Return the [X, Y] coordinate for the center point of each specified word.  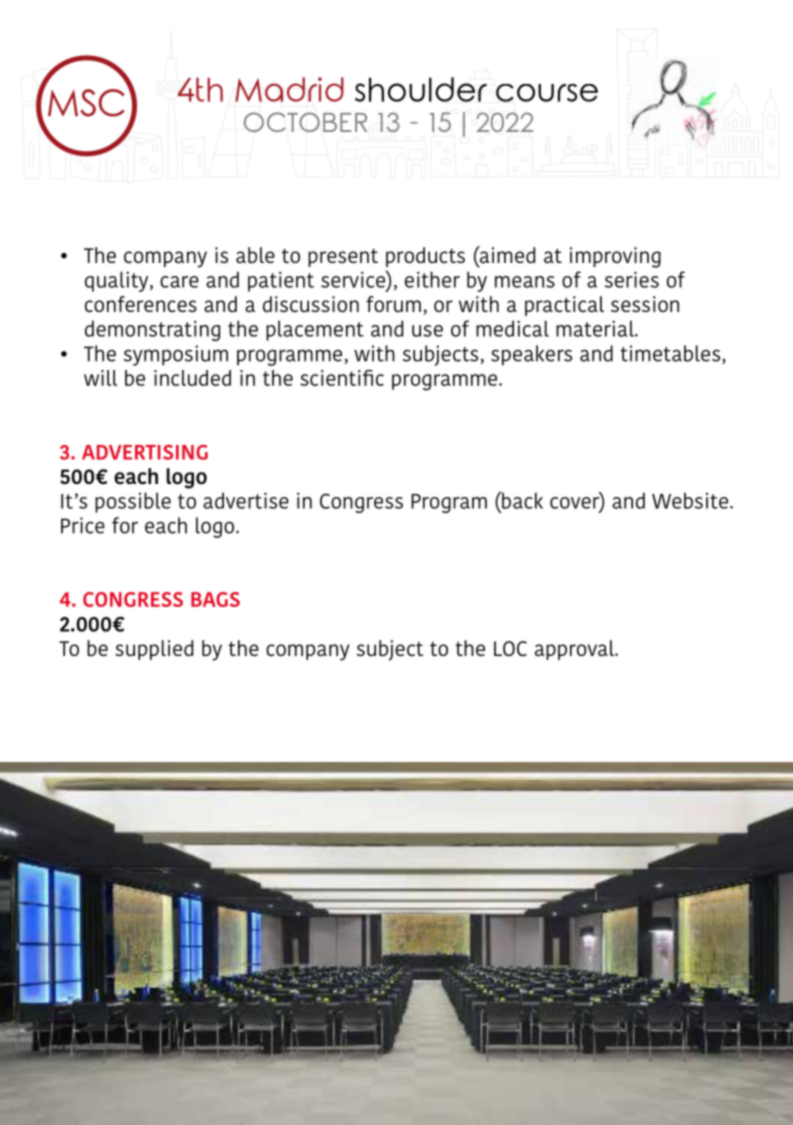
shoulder [421, 89]
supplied [154, 650]
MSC [86, 103]
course [547, 93]
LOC [510, 648]
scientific [342, 378]
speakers [531, 355]
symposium [176, 355]
